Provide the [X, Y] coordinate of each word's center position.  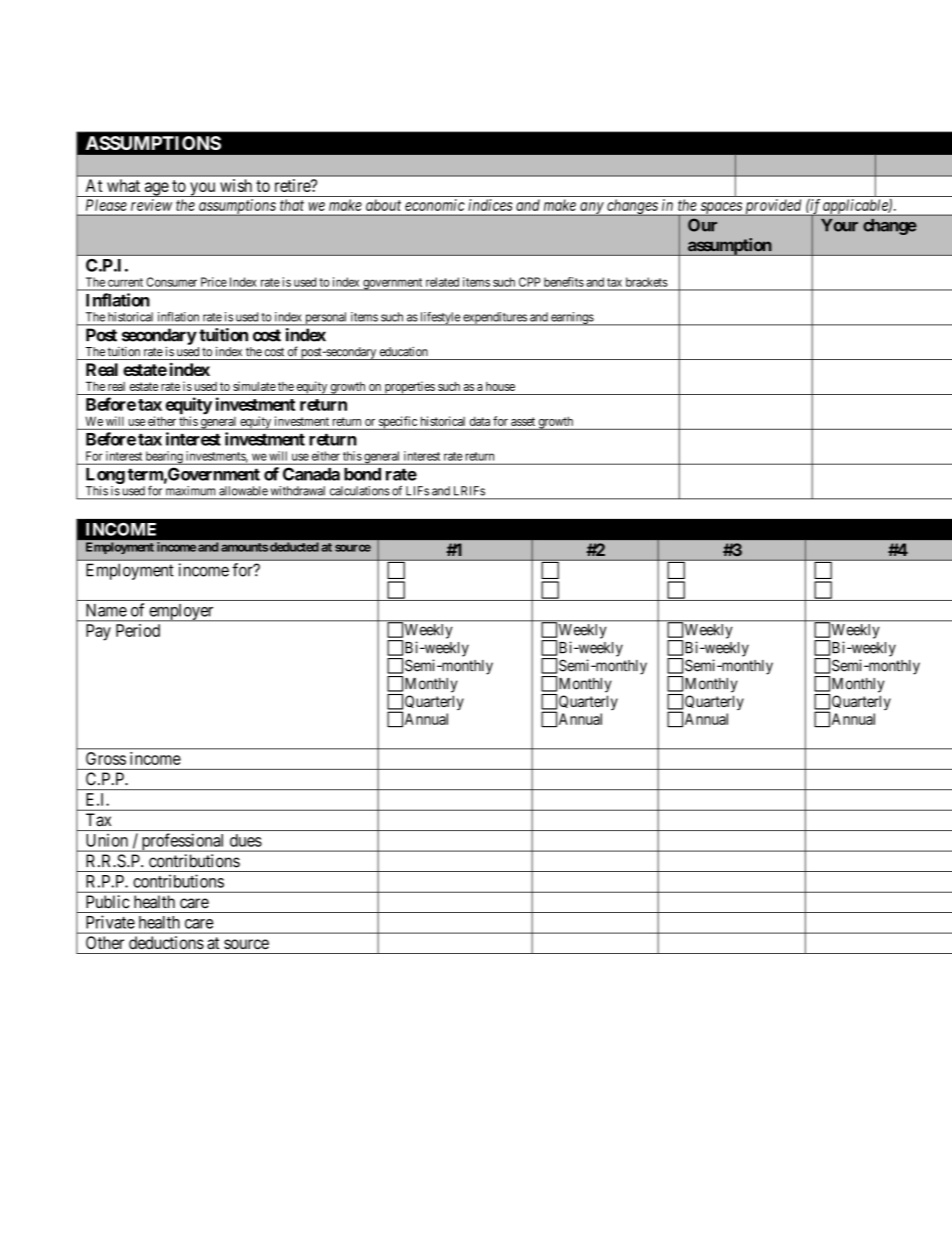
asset [523, 421]
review [151, 205]
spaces [721, 209]
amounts [244, 547]
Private [110, 922]
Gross [106, 758]
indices [490, 205]
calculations [359, 491]
